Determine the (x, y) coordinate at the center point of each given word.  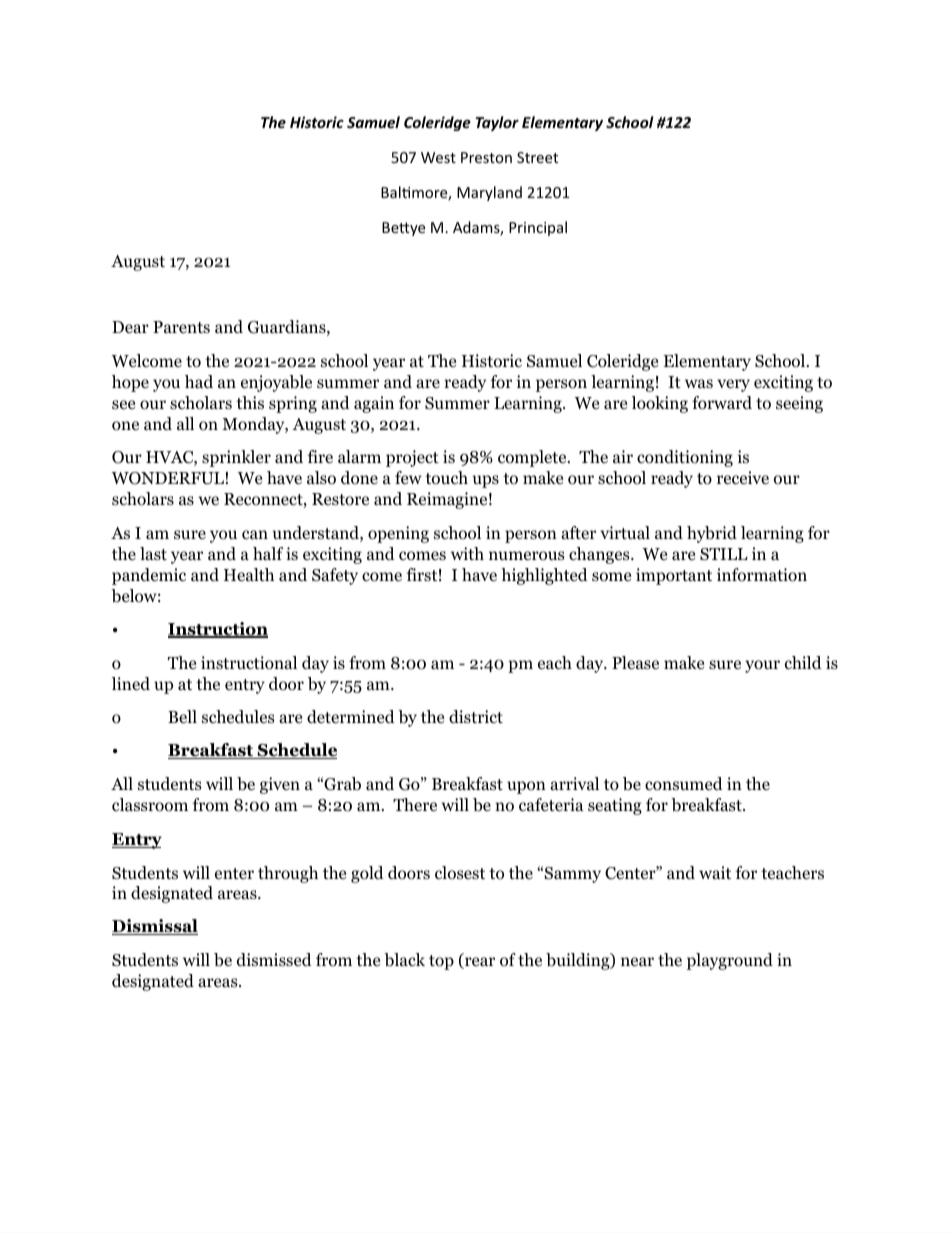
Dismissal (155, 927)
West (438, 157)
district (476, 717)
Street (537, 157)
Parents (181, 327)
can (255, 534)
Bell (182, 717)
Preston (486, 157)
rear (479, 963)
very (733, 385)
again (374, 404)
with (467, 553)
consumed (684, 784)
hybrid (712, 534)
